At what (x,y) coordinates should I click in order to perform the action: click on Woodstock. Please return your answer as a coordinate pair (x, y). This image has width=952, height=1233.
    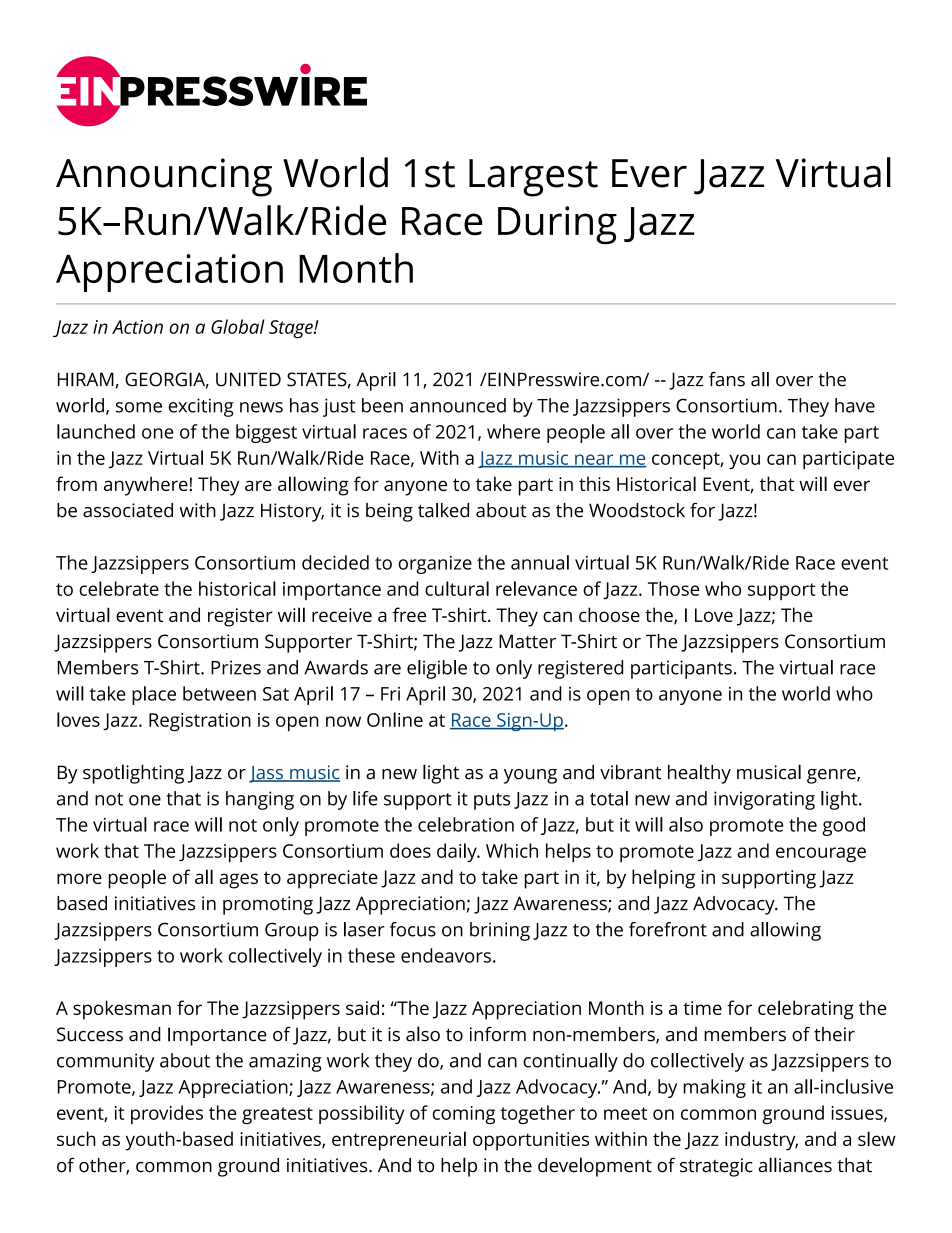
    Looking at the image, I should click on (637, 510).
